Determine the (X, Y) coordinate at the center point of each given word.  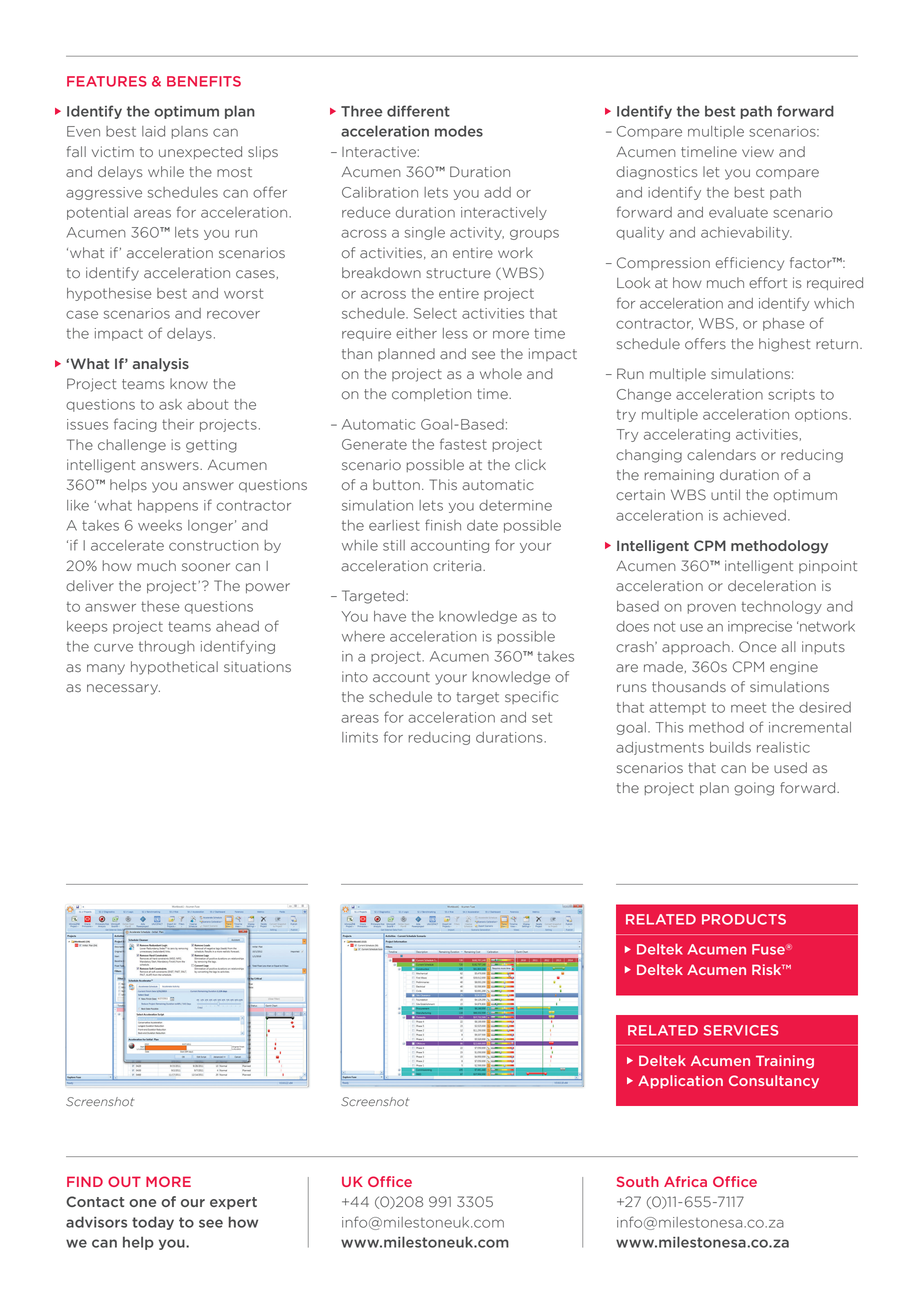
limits (360, 737)
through (167, 647)
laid (153, 131)
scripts (791, 395)
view (758, 152)
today (153, 1223)
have (390, 616)
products (744, 919)
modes (459, 131)
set (542, 717)
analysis (161, 365)
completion (431, 394)
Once (758, 647)
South (638, 1181)
